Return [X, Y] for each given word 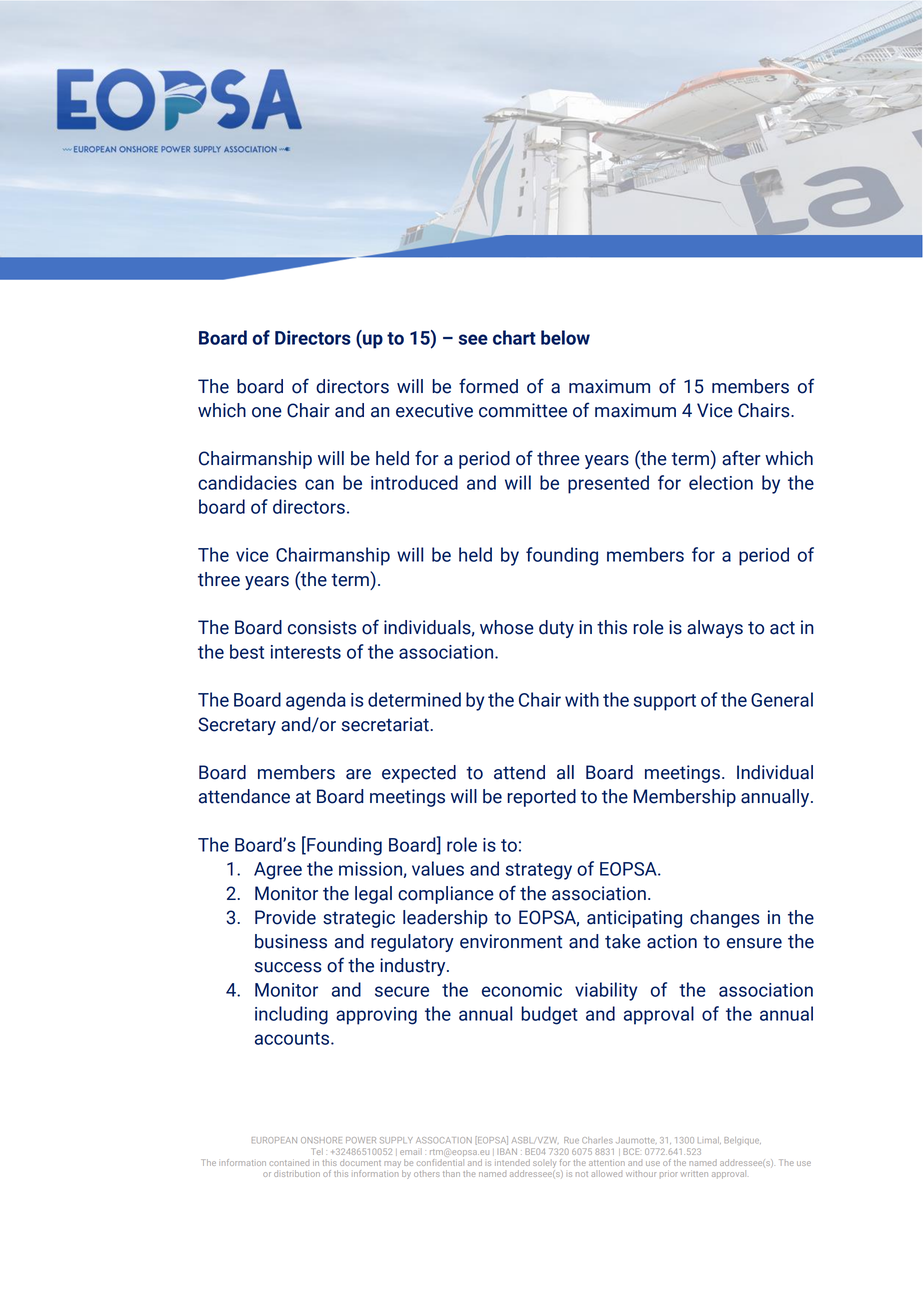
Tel [317, 1151]
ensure [754, 943]
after [741, 458]
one [267, 412]
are [358, 774]
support [665, 702]
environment [511, 941]
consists [322, 627]
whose [507, 627]
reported [541, 798]
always [715, 629]
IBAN [507, 1151]
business [291, 941]
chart [514, 337]
